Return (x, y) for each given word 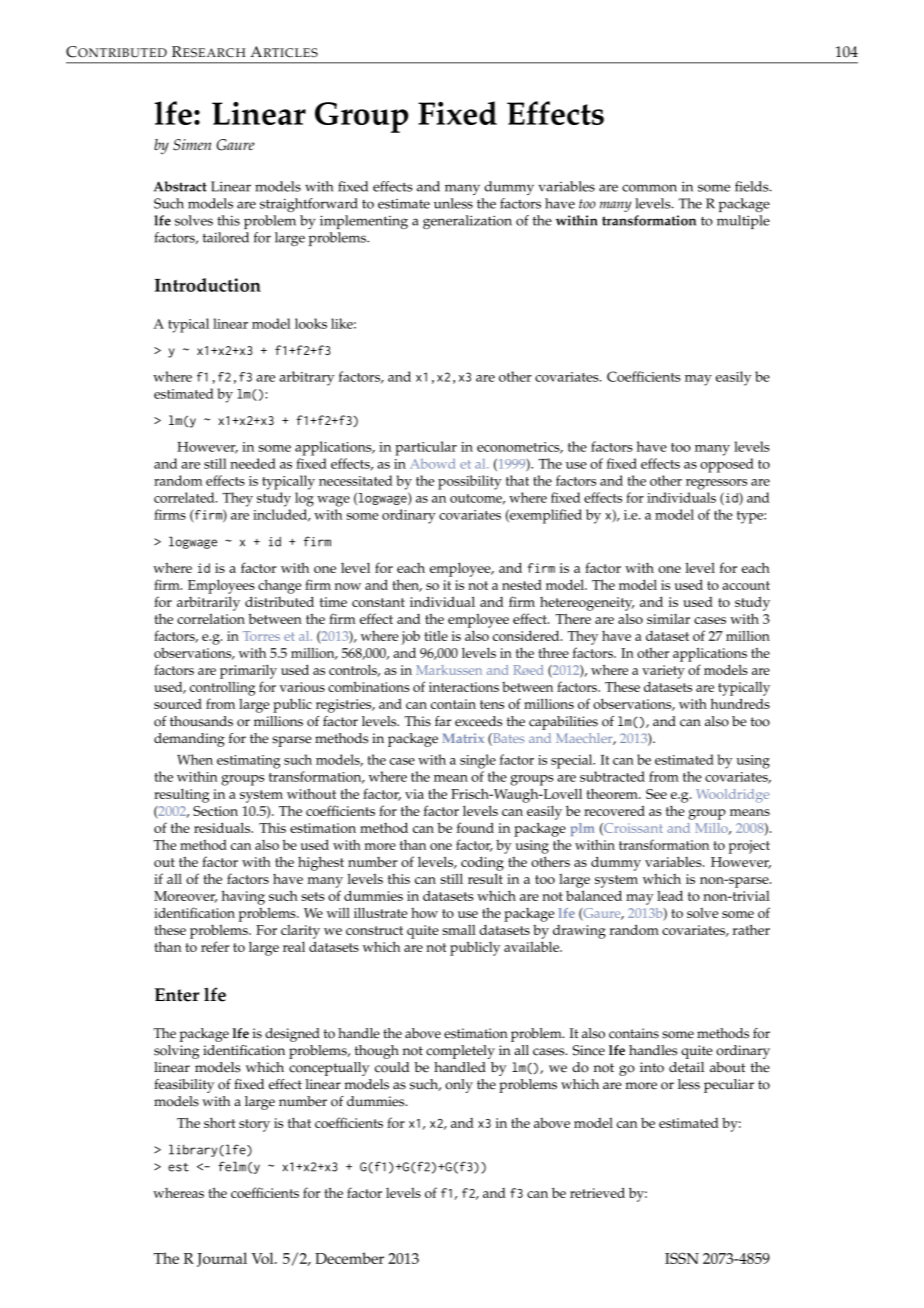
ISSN (682, 1258)
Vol (264, 1258)
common (649, 188)
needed (253, 463)
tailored (226, 237)
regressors (716, 484)
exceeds (478, 721)
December (349, 1258)
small (459, 930)
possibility (470, 482)
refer (215, 946)
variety (663, 672)
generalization (467, 222)
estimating (248, 762)
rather (751, 929)
